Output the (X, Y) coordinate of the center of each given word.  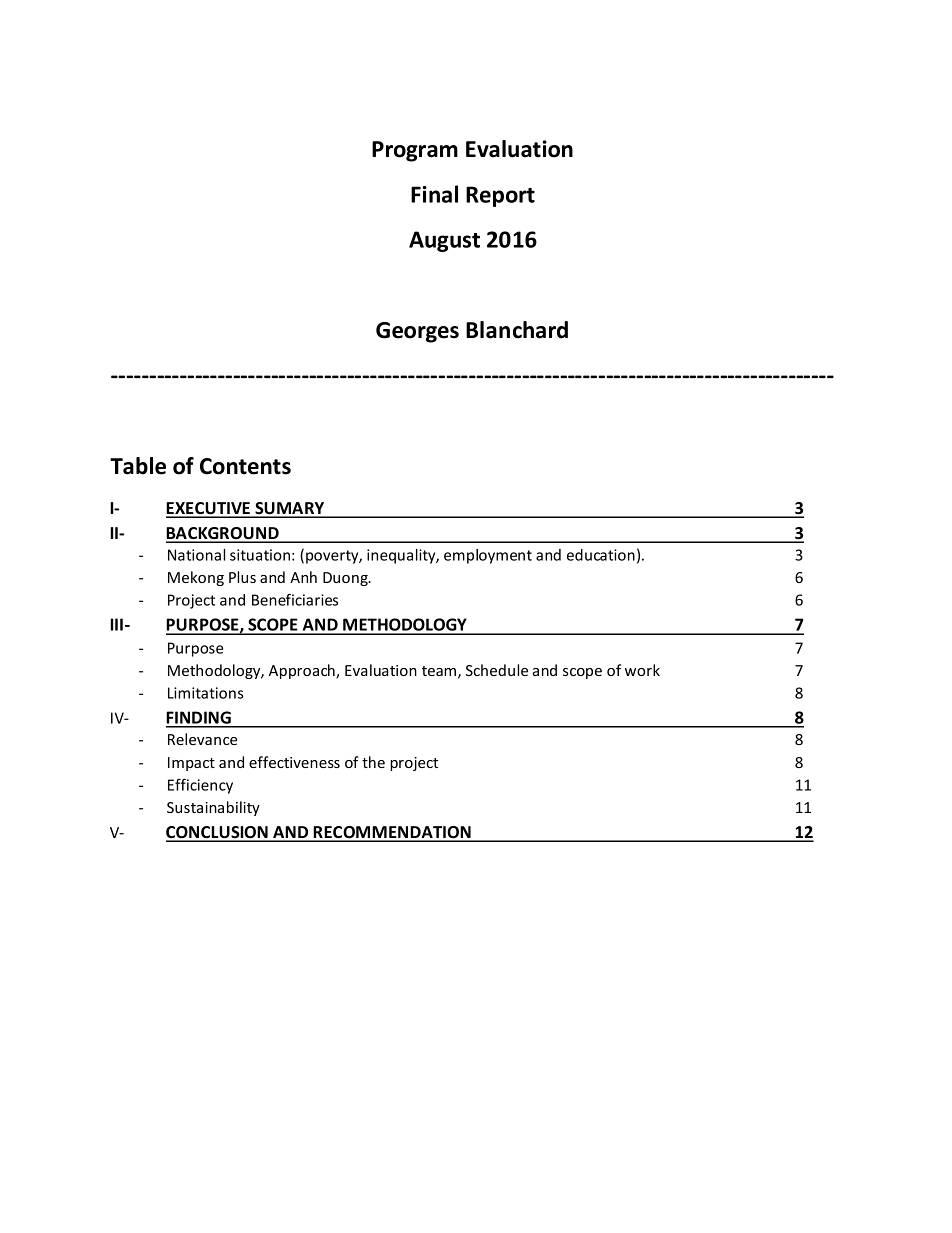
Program (415, 151)
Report (500, 196)
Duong (346, 579)
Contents (245, 466)
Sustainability (213, 808)
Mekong (196, 578)
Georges (417, 332)
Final (434, 194)
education (601, 555)
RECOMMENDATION (392, 833)
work (642, 670)
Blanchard (517, 330)
